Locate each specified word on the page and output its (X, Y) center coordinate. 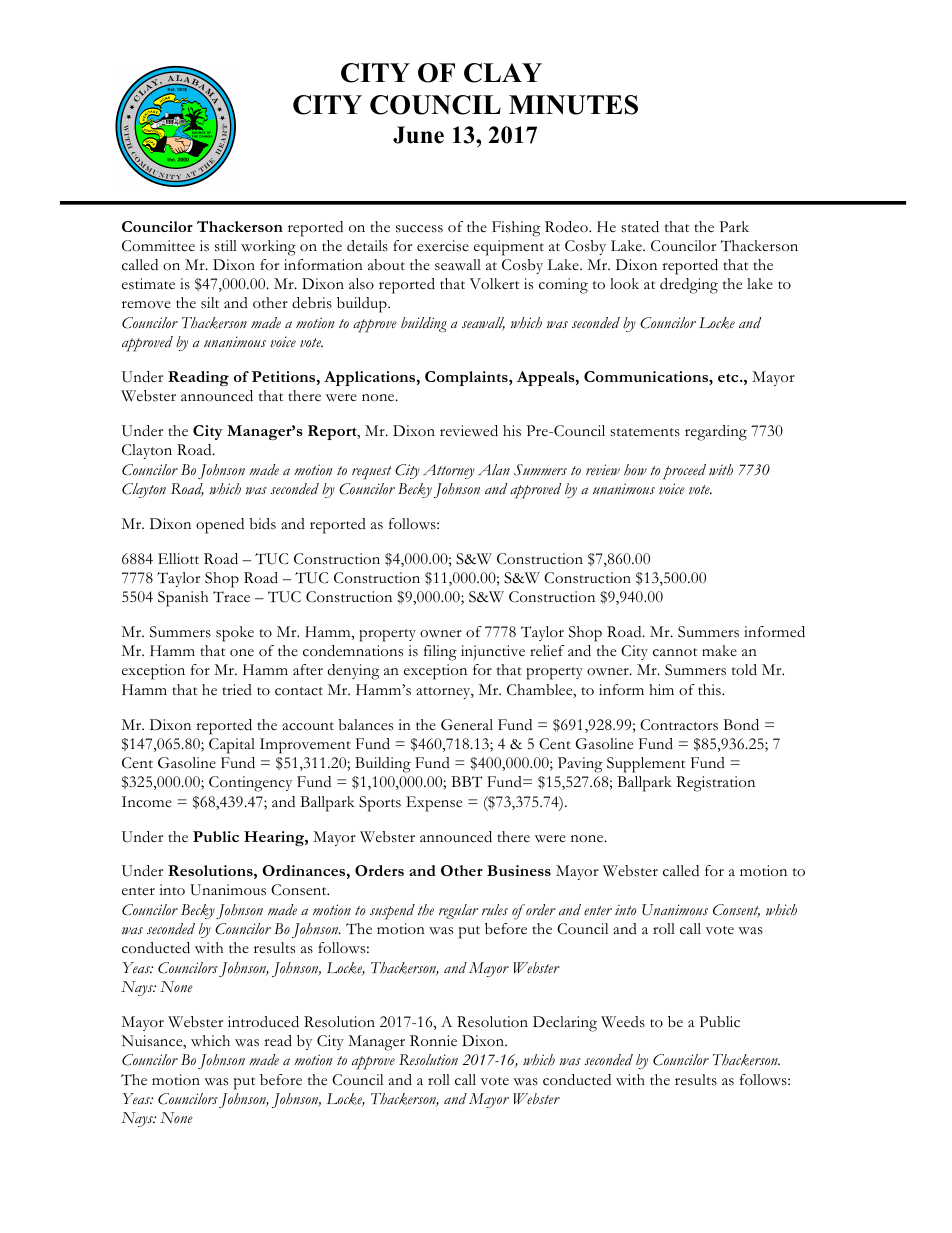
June (418, 135)
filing (440, 653)
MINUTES (573, 105)
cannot (675, 652)
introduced (263, 1022)
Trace (231, 597)
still (226, 246)
